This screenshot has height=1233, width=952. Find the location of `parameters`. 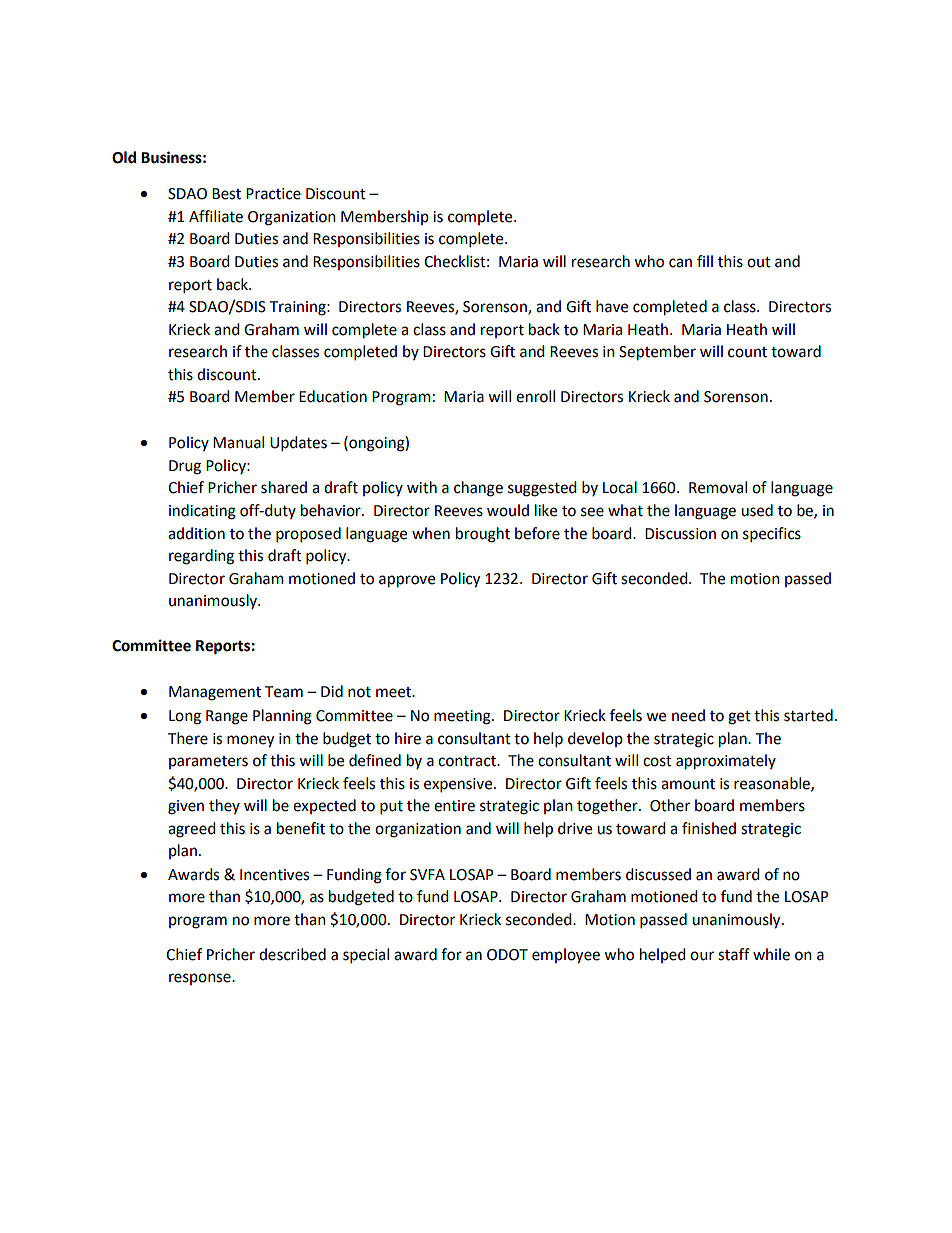

parameters is located at coordinates (208, 762).
